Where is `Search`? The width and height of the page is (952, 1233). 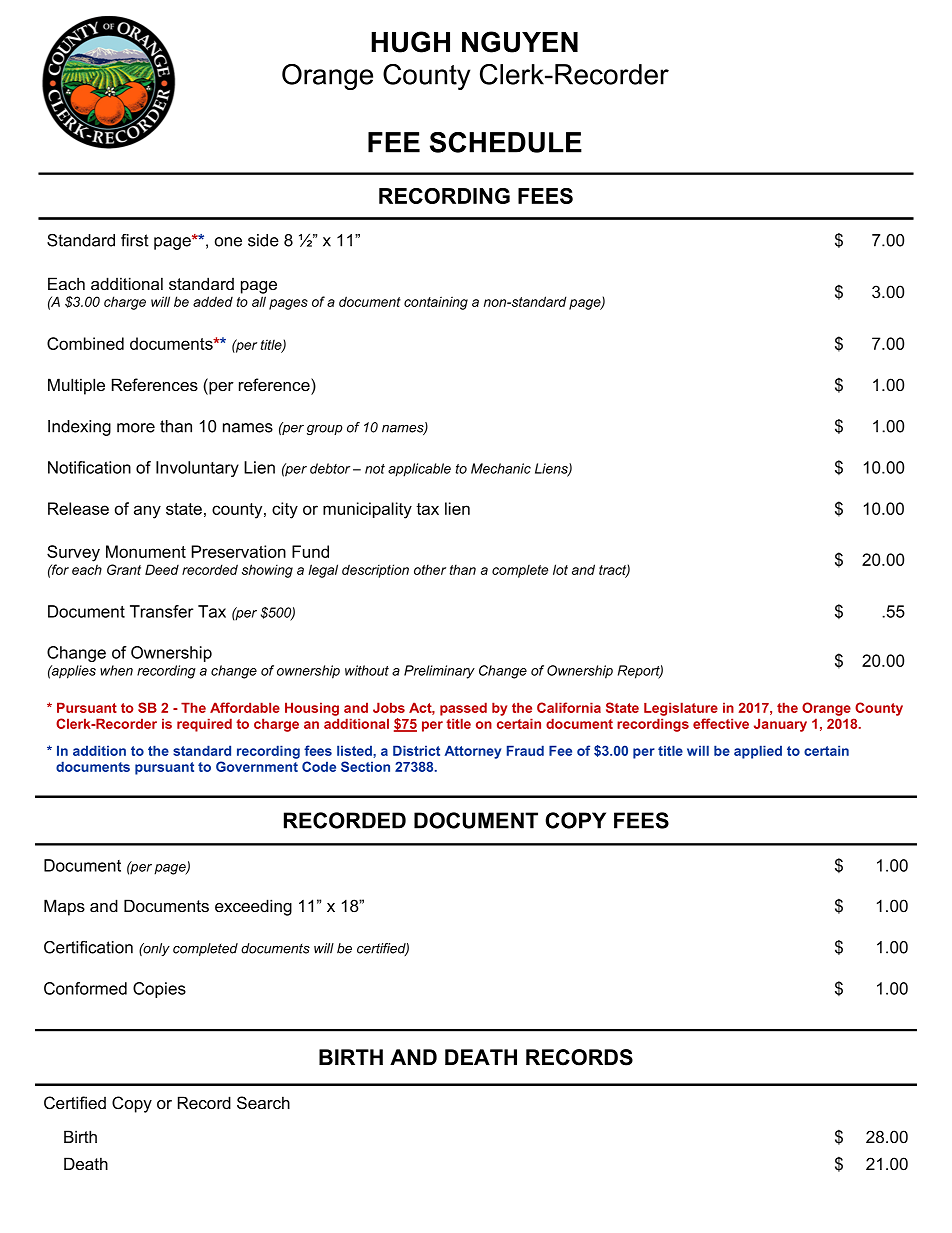 Search is located at coordinates (263, 1103).
